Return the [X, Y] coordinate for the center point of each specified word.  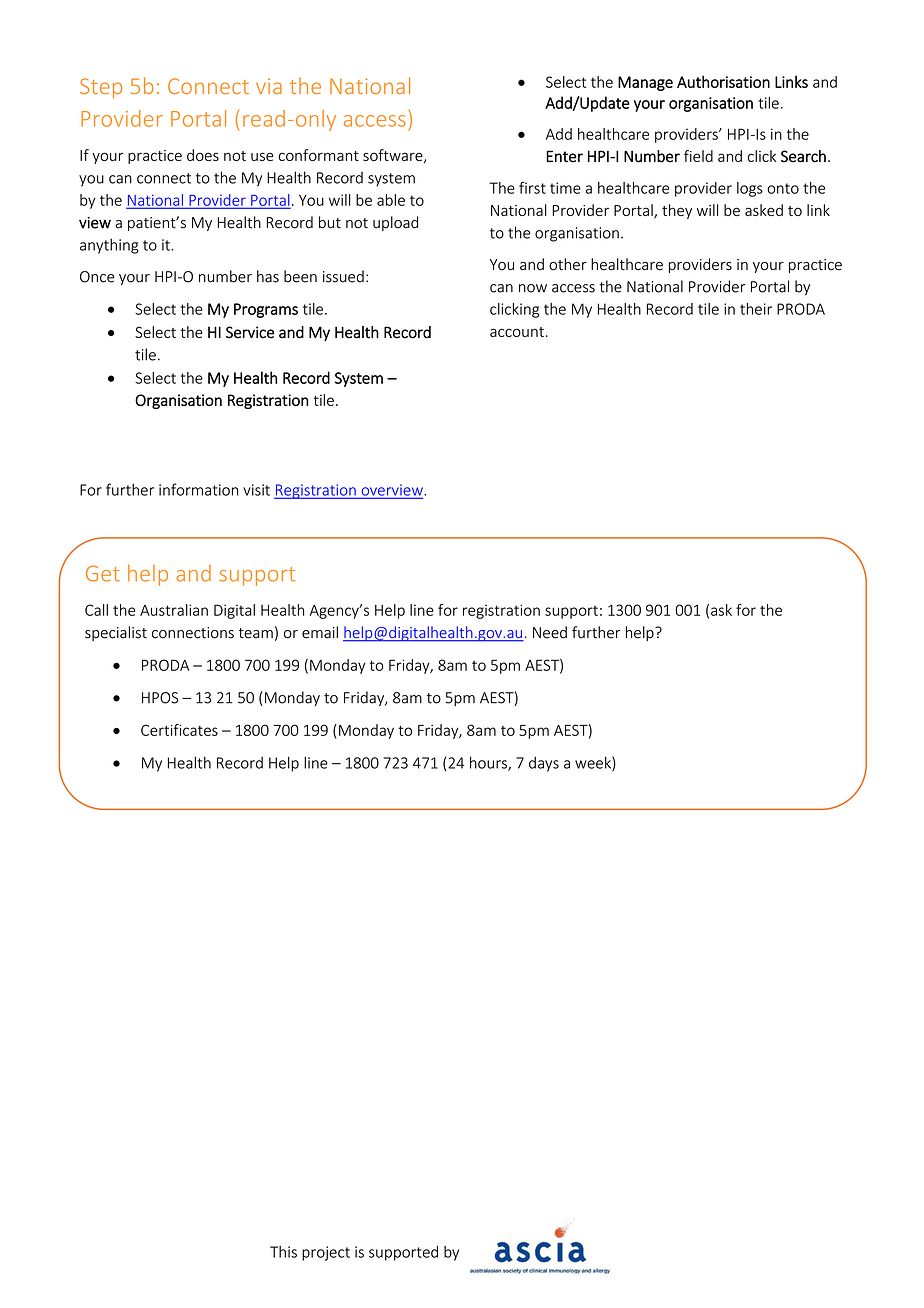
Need [550, 632]
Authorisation [723, 81]
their [756, 309]
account [517, 332]
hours [489, 763]
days [544, 764]
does [203, 155]
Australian [174, 610]
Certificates [179, 730]
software [394, 156]
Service [250, 332]
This [283, 1252]
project [326, 1253]
